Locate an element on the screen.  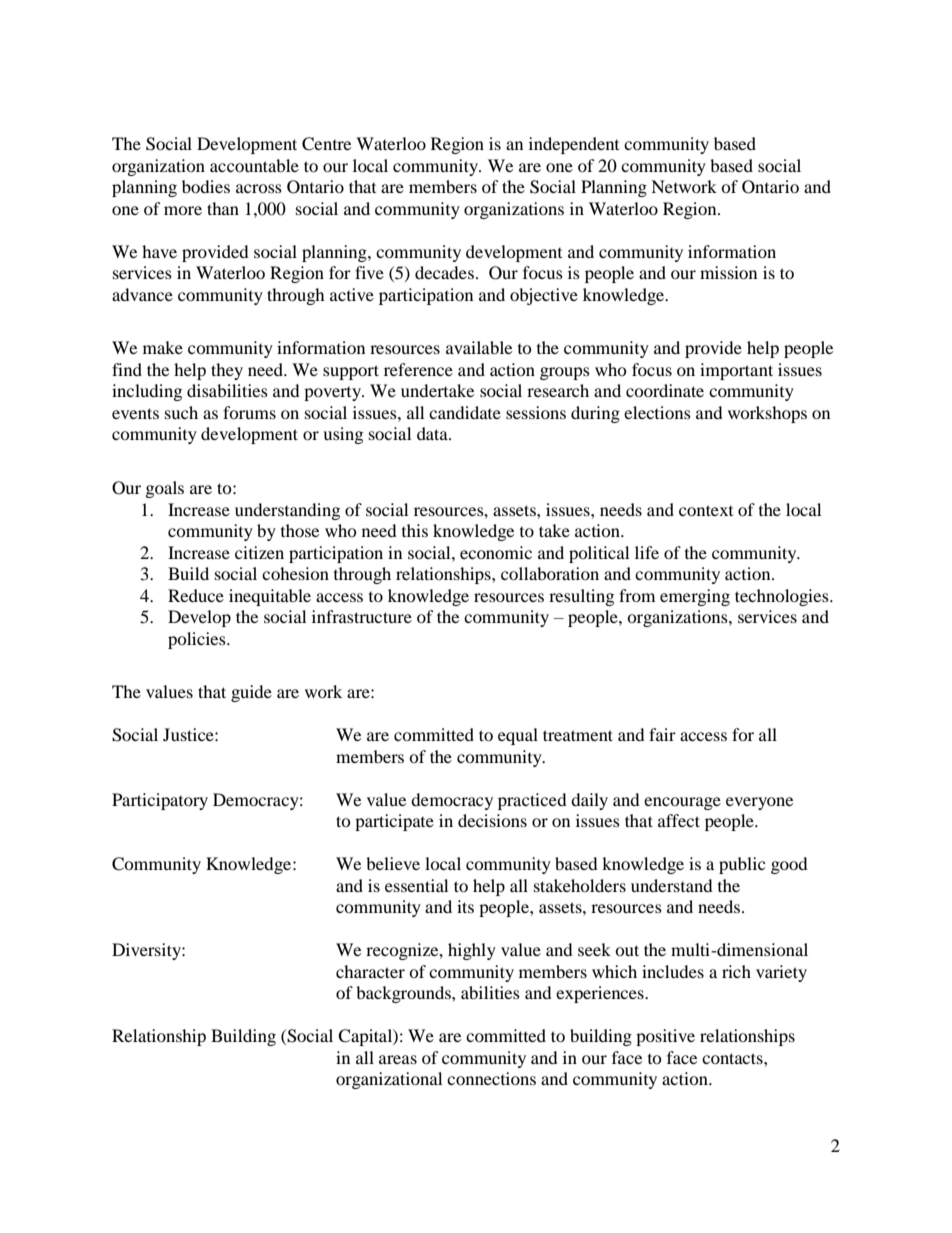
bodies is located at coordinates (206, 186).
